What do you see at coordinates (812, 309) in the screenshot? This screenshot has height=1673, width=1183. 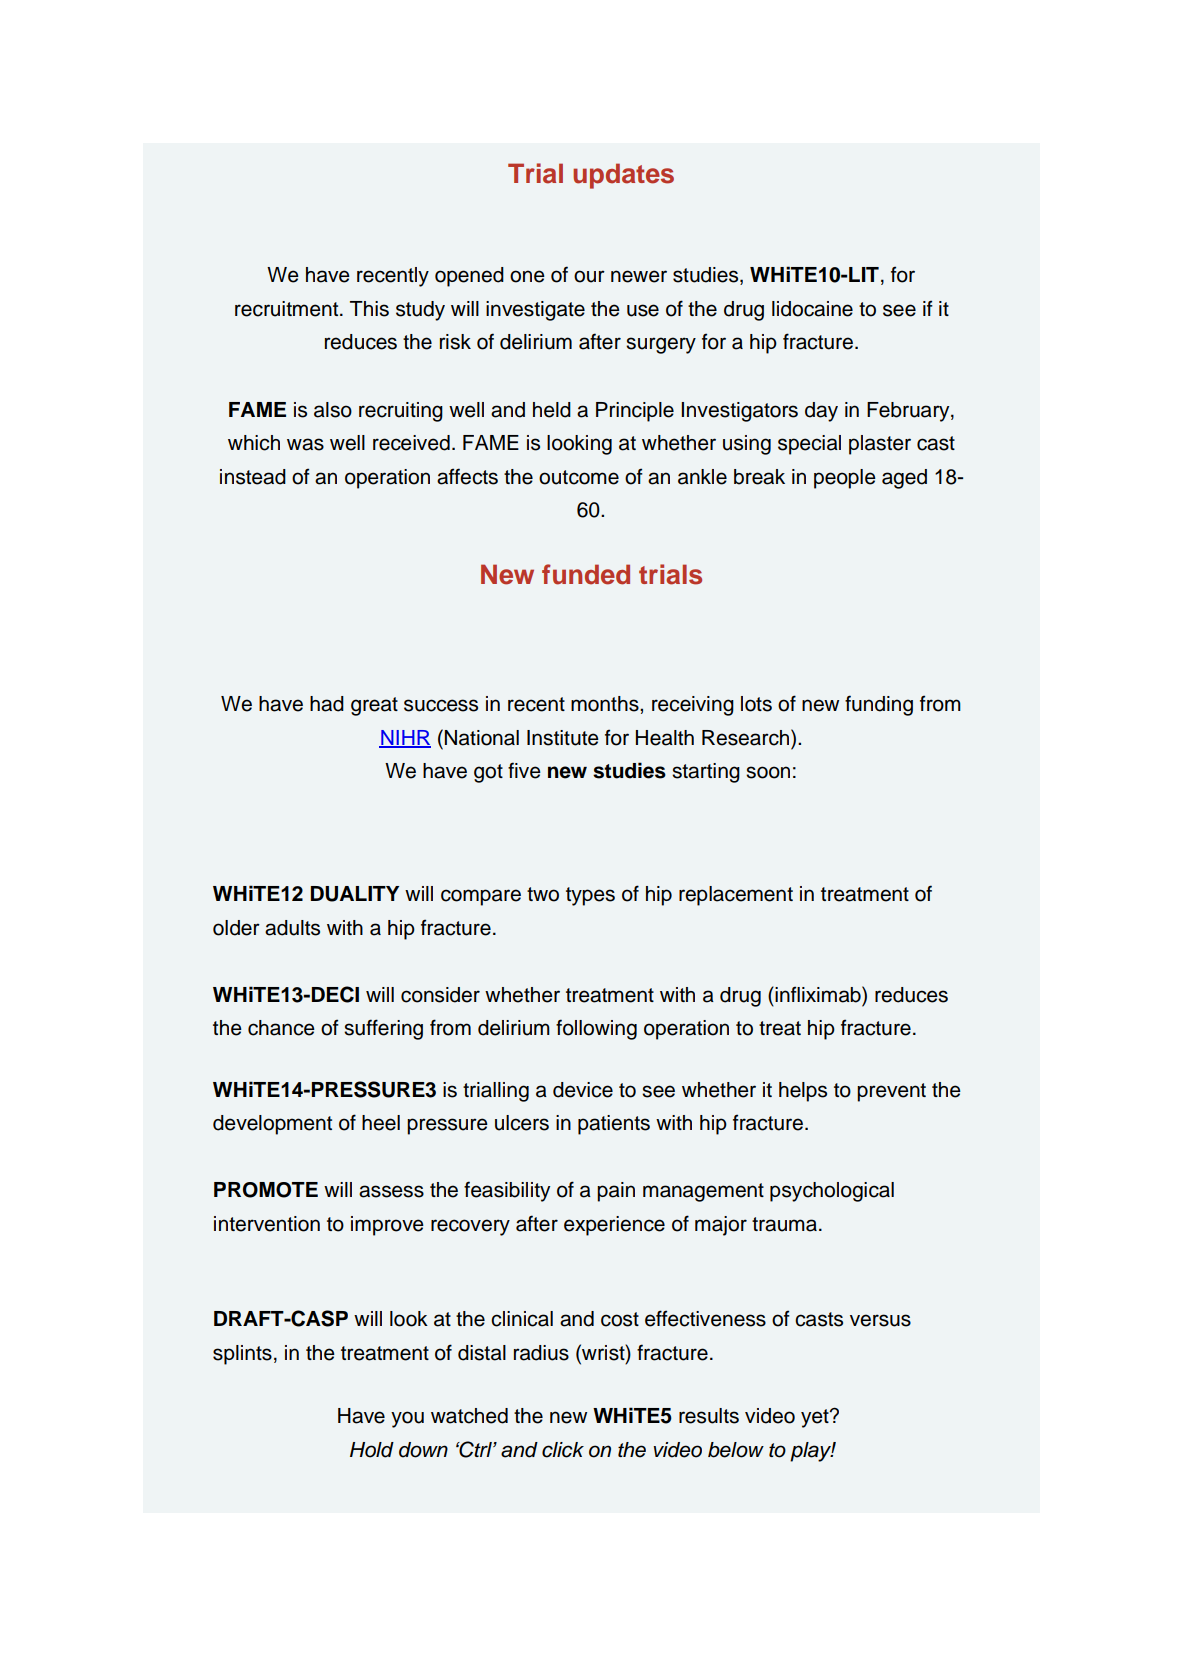 I see `lidocaine` at bounding box center [812, 309].
